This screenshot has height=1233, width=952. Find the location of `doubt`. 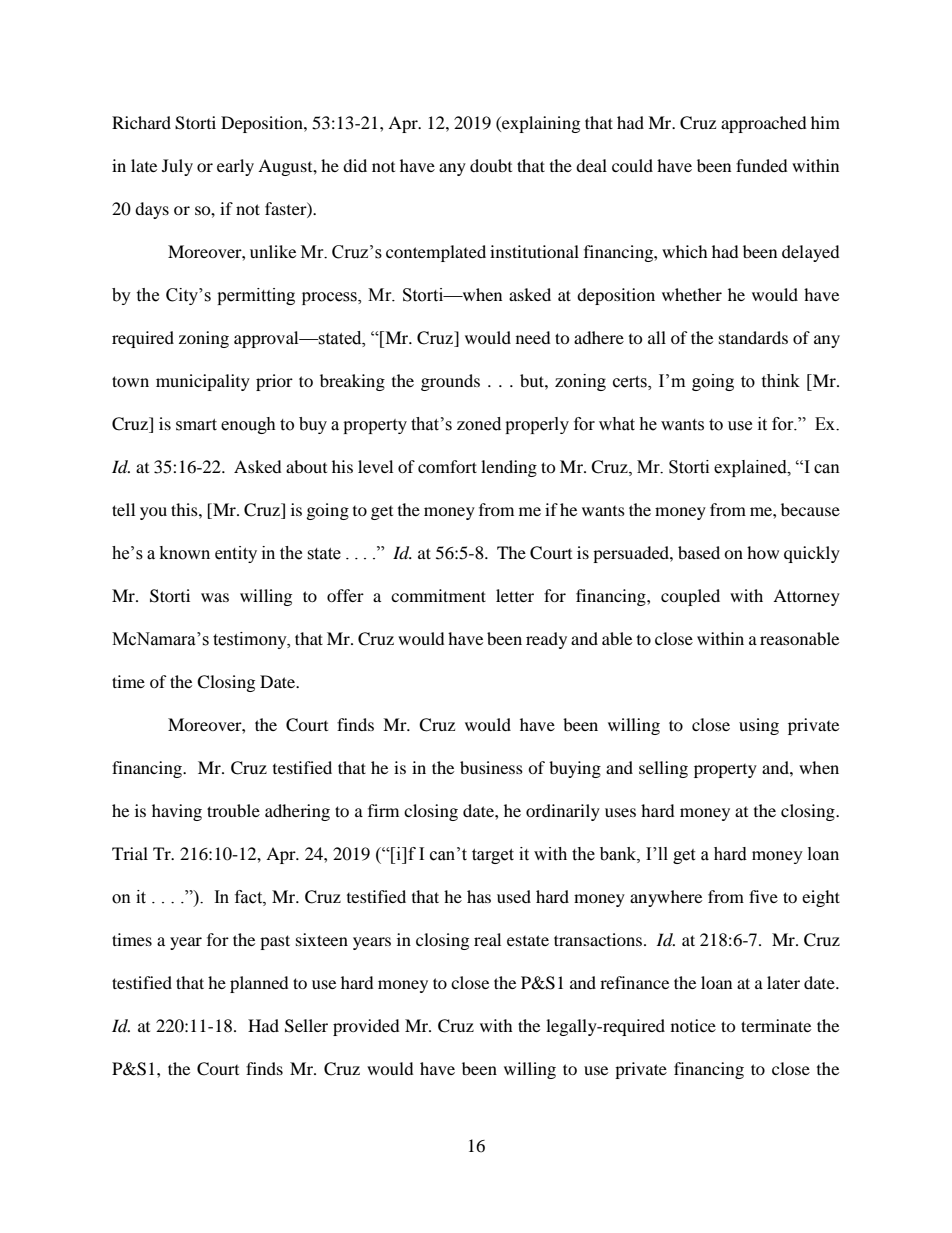

doubt is located at coordinates (491, 165).
